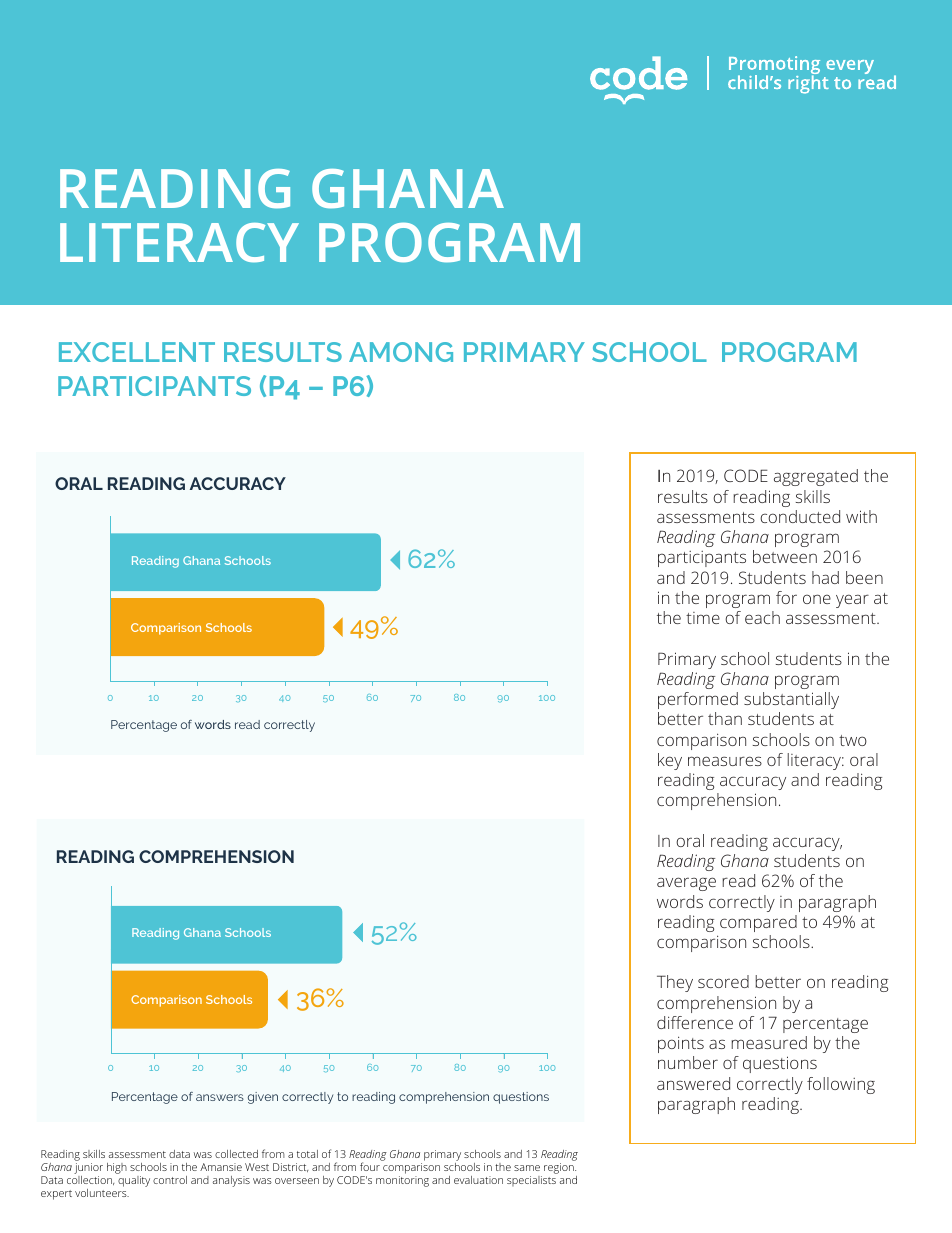  What do you see at coordinates (401, 352) in the screenshot?
I see `AMONG` at bounding box center [401, 352].
